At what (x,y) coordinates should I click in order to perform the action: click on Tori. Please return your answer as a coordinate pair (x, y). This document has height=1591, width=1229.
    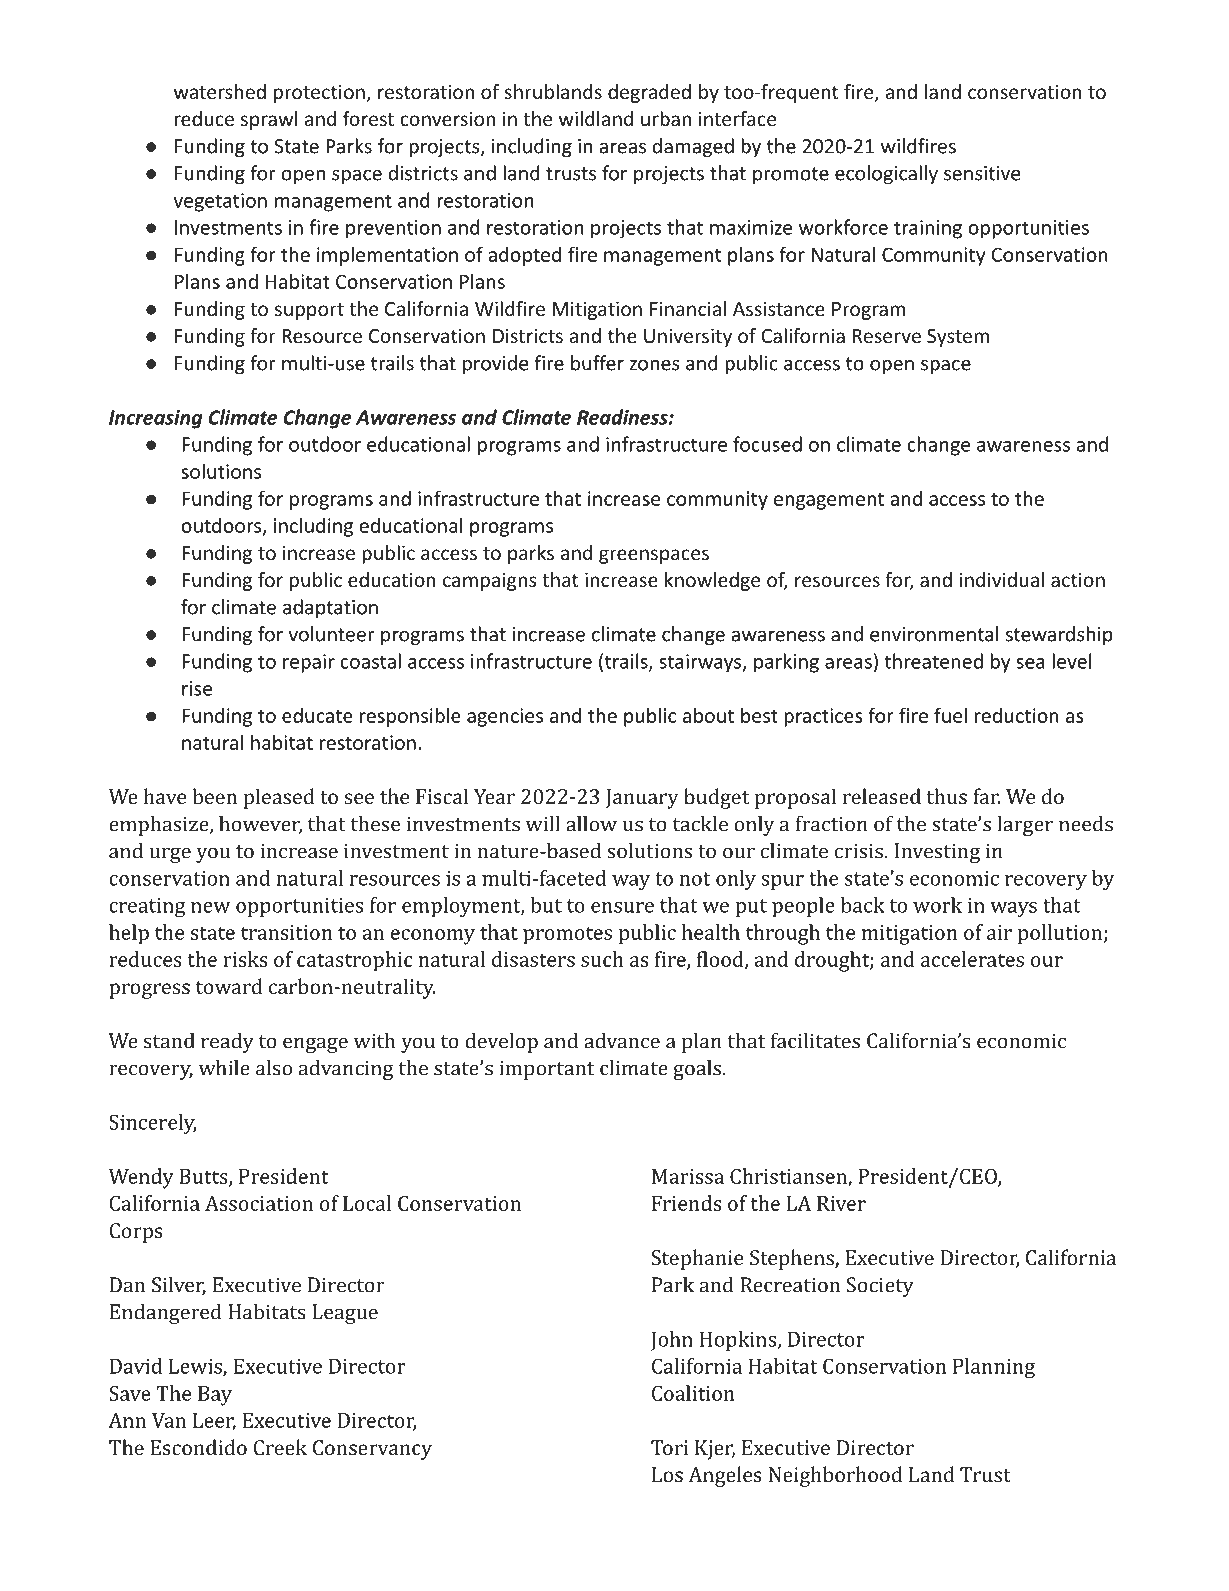
    Looking at the image, I should click on (669, 1447).
